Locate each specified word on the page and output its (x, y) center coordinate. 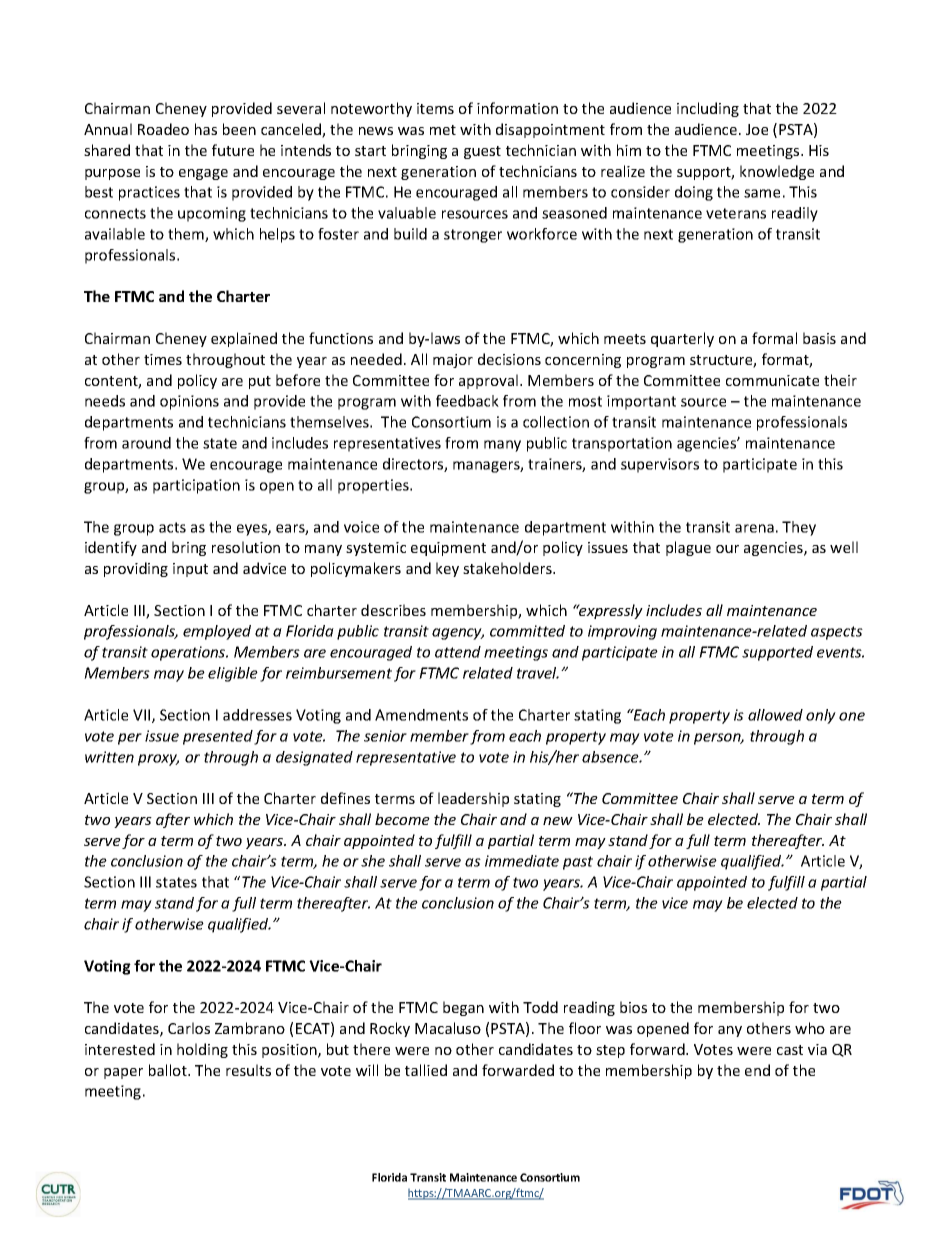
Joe (757, 129)
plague (688, 548)
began (463, 1008)
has (206, 129)
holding (202, 1050)
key (447, 569)
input (190, 570)
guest (482, 152)
